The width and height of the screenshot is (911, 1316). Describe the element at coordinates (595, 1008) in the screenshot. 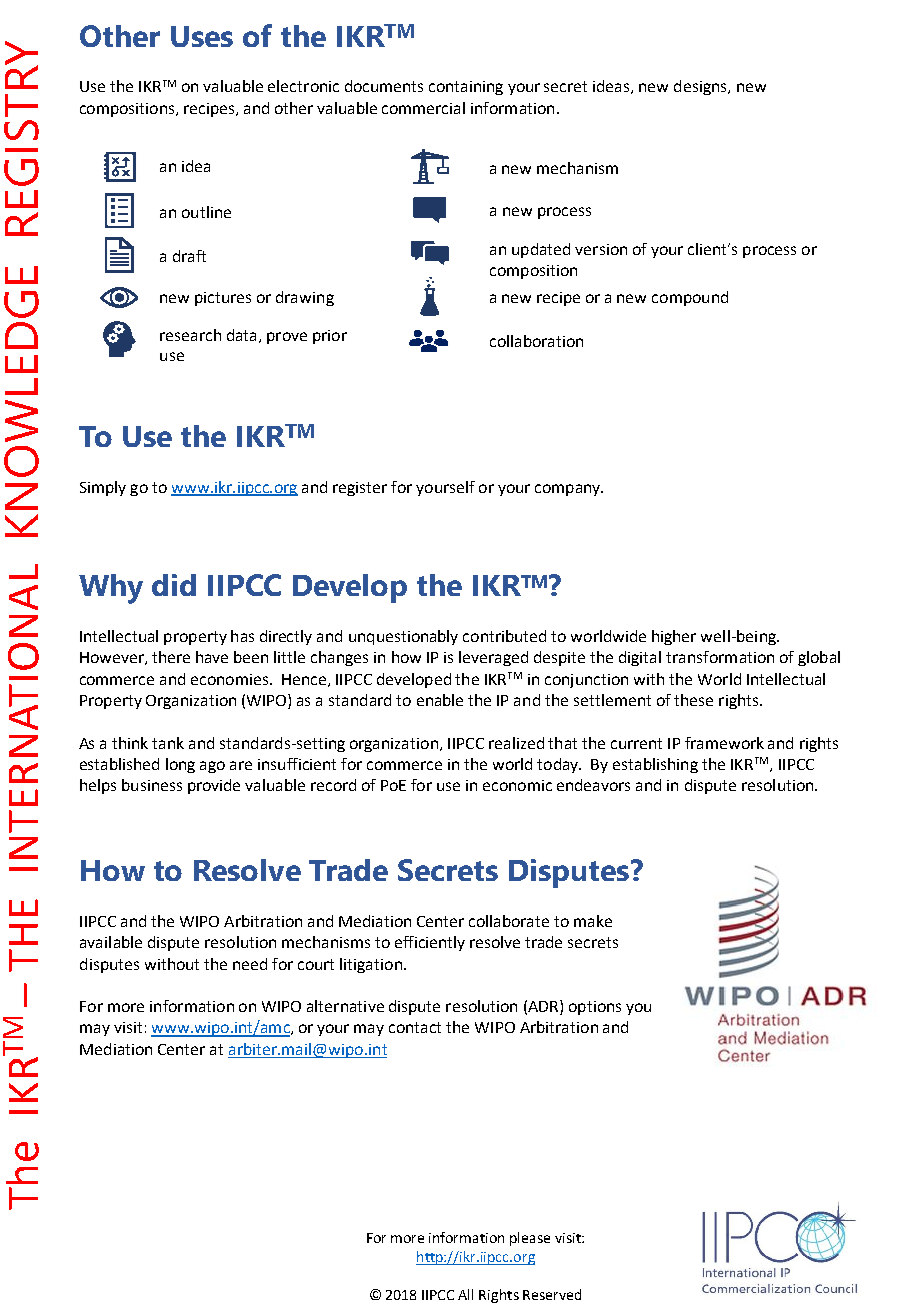

I see `options` at that location.
